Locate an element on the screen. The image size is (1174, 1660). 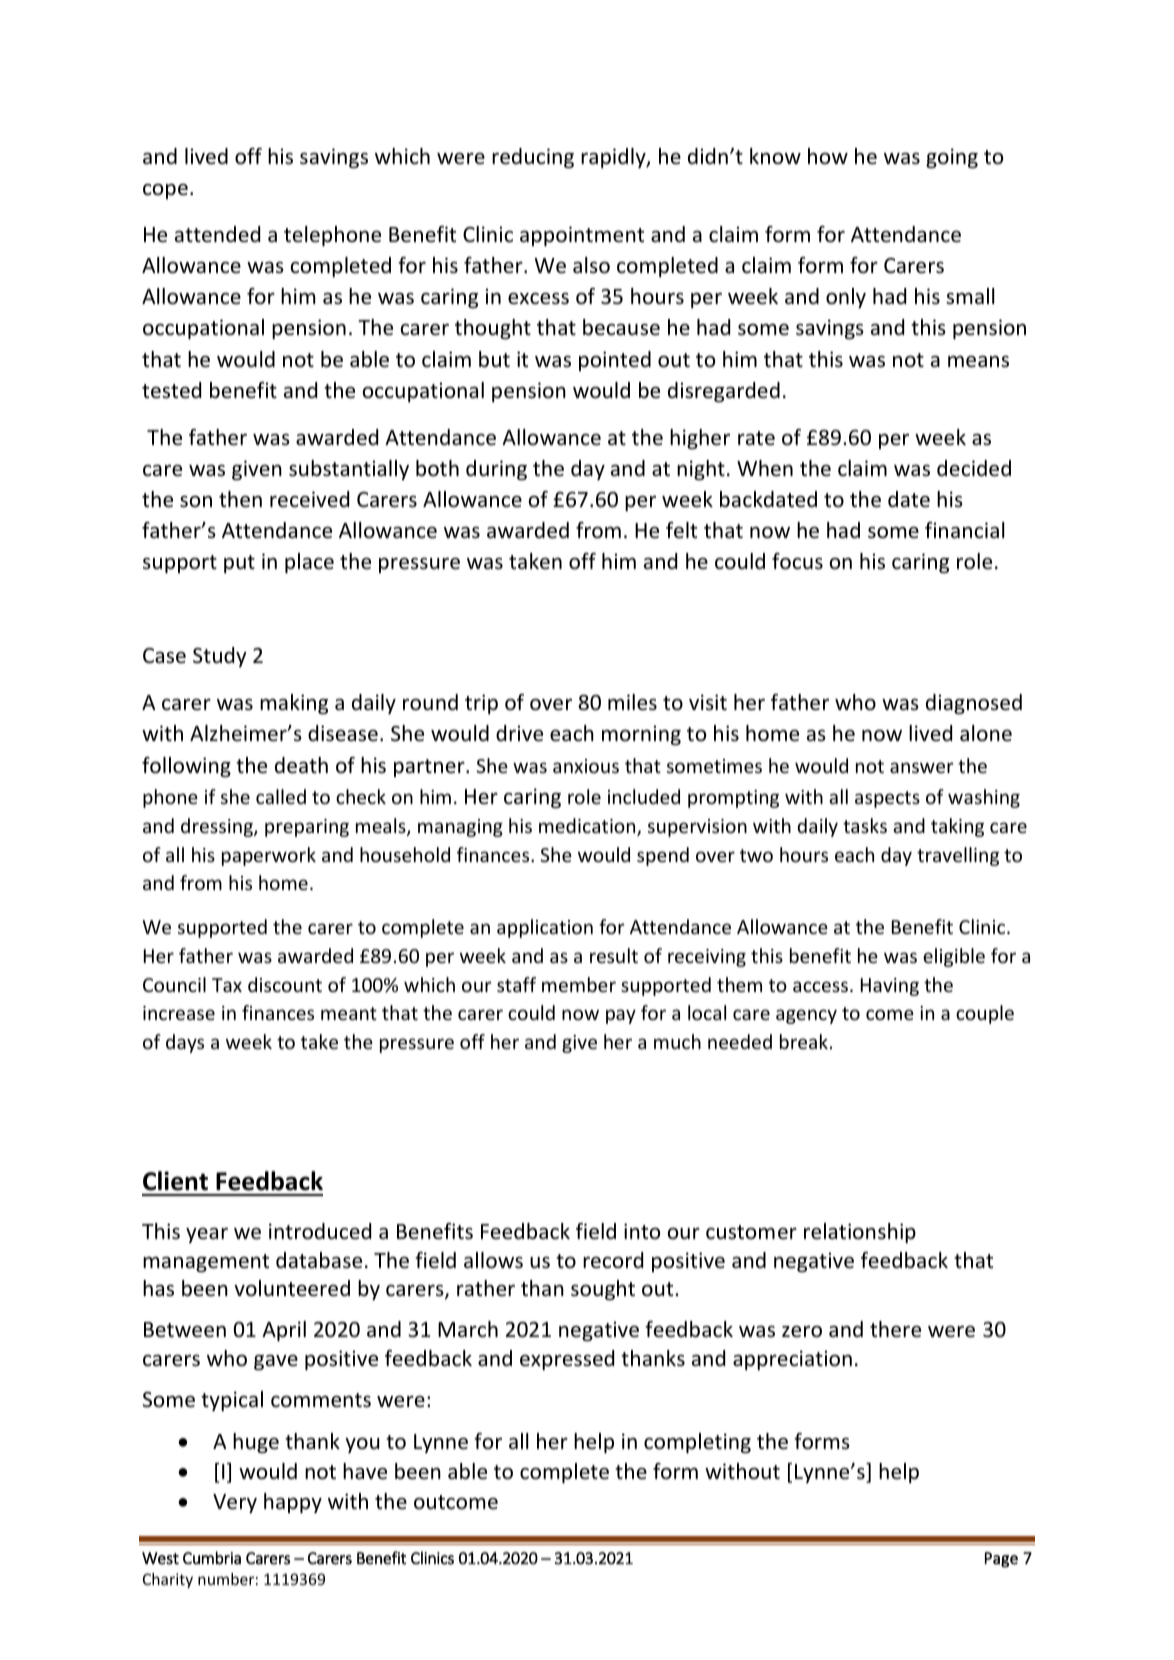
travelling is located at coordinates (958, 856).
